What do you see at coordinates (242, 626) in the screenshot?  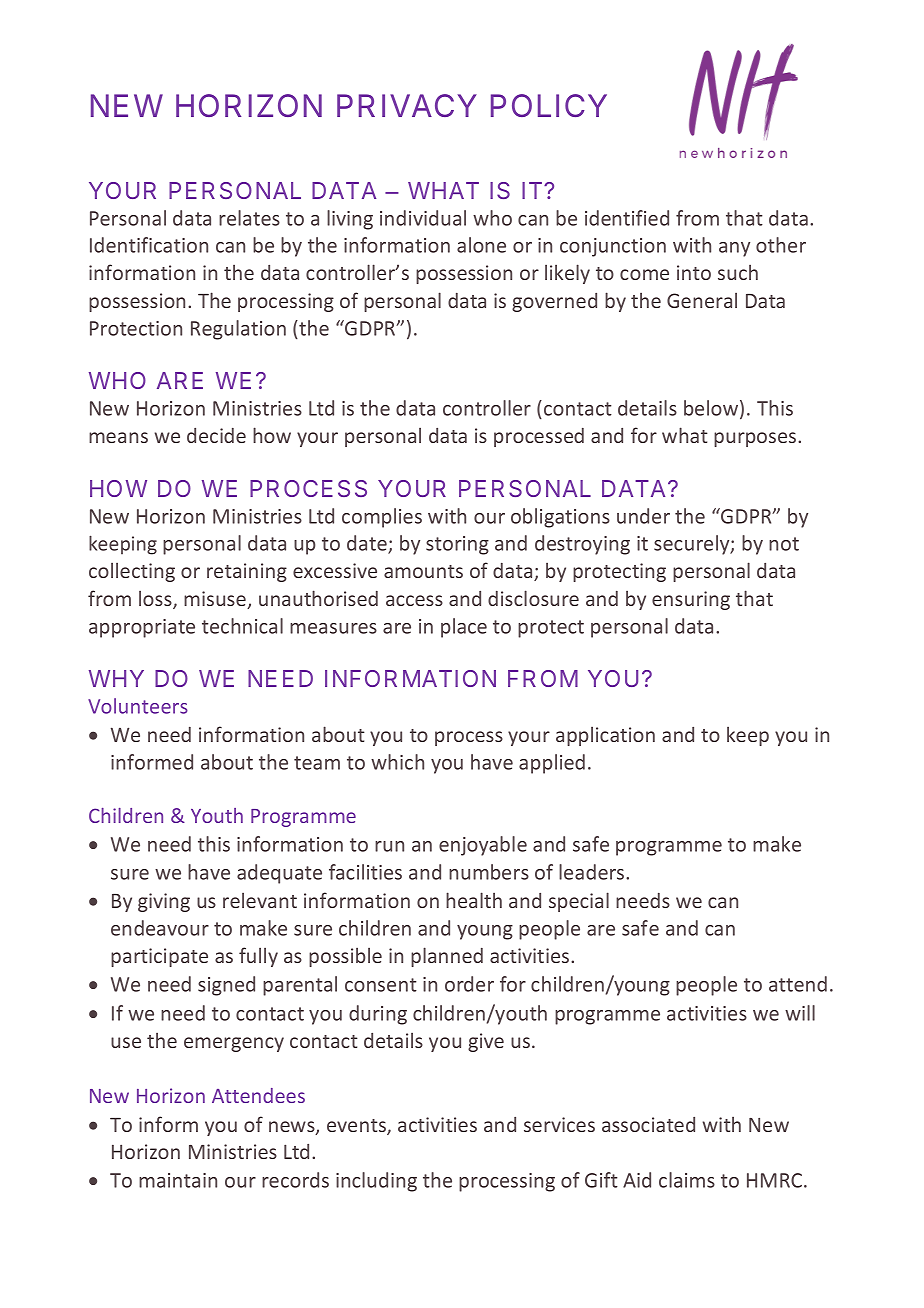 I see `technical` at bounding box center [242, 626].
